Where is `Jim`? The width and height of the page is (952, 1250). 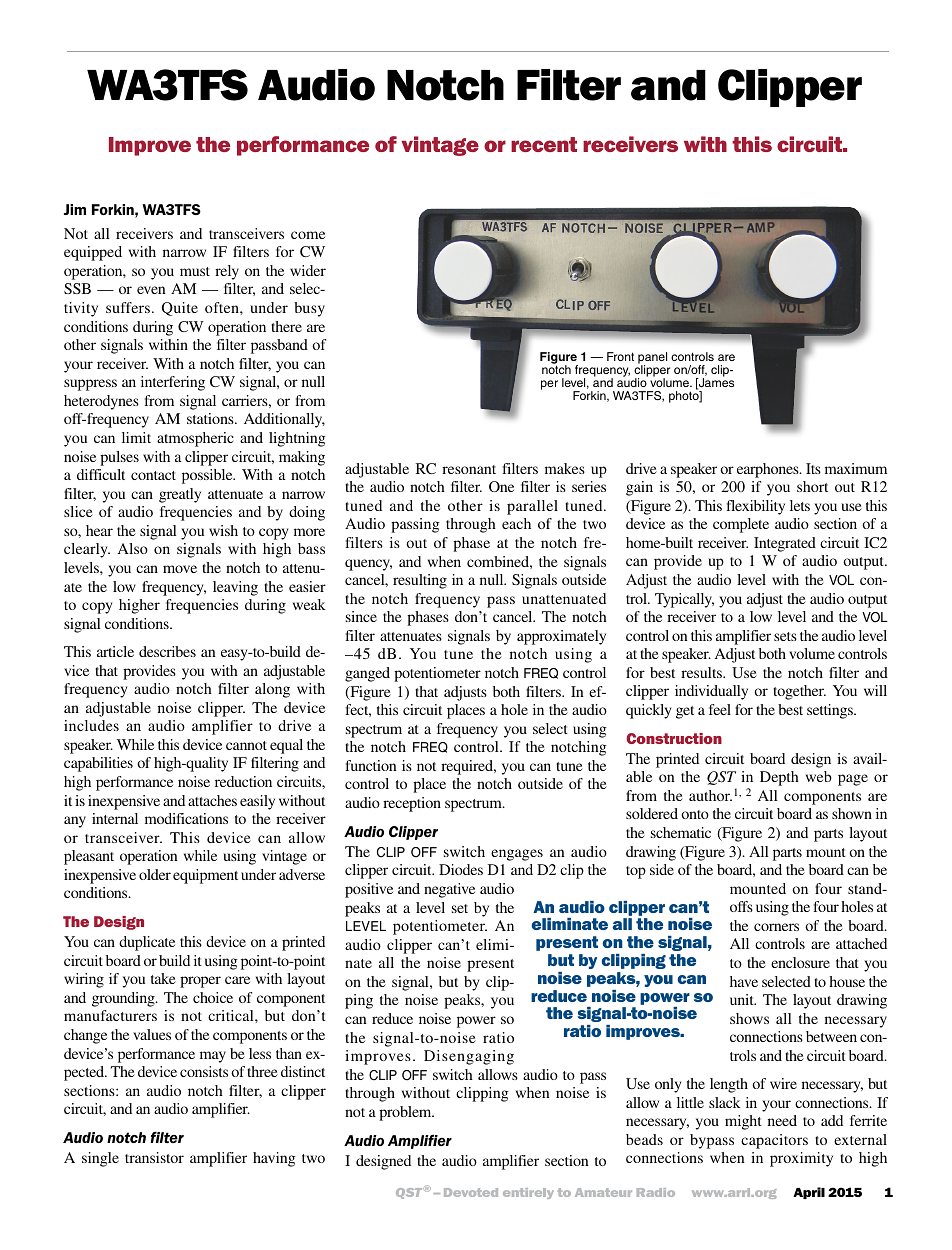
Jim is located at coordinates (75, 209).
